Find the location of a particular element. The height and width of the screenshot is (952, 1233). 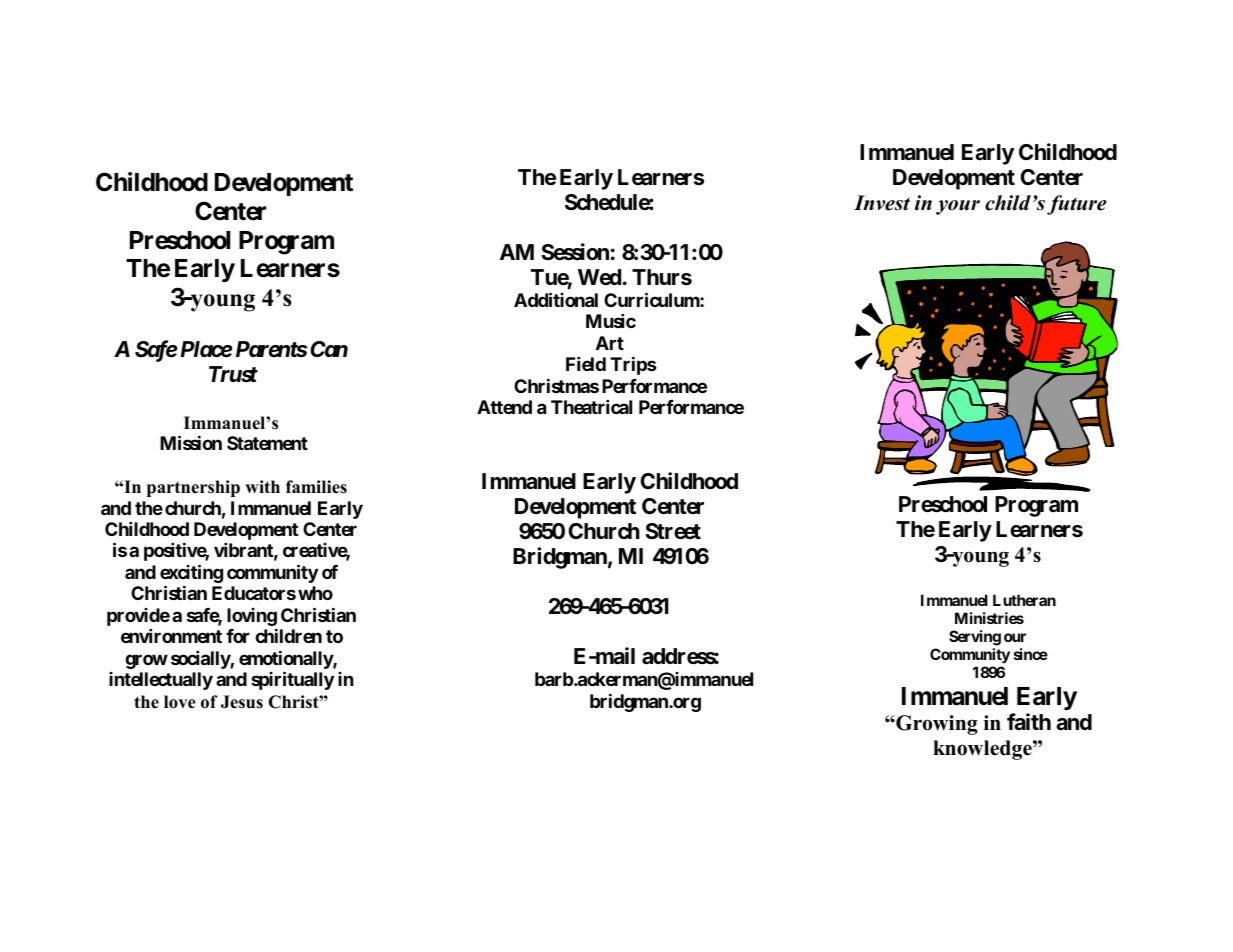

Jesus is located at coordinates (242, 702).
